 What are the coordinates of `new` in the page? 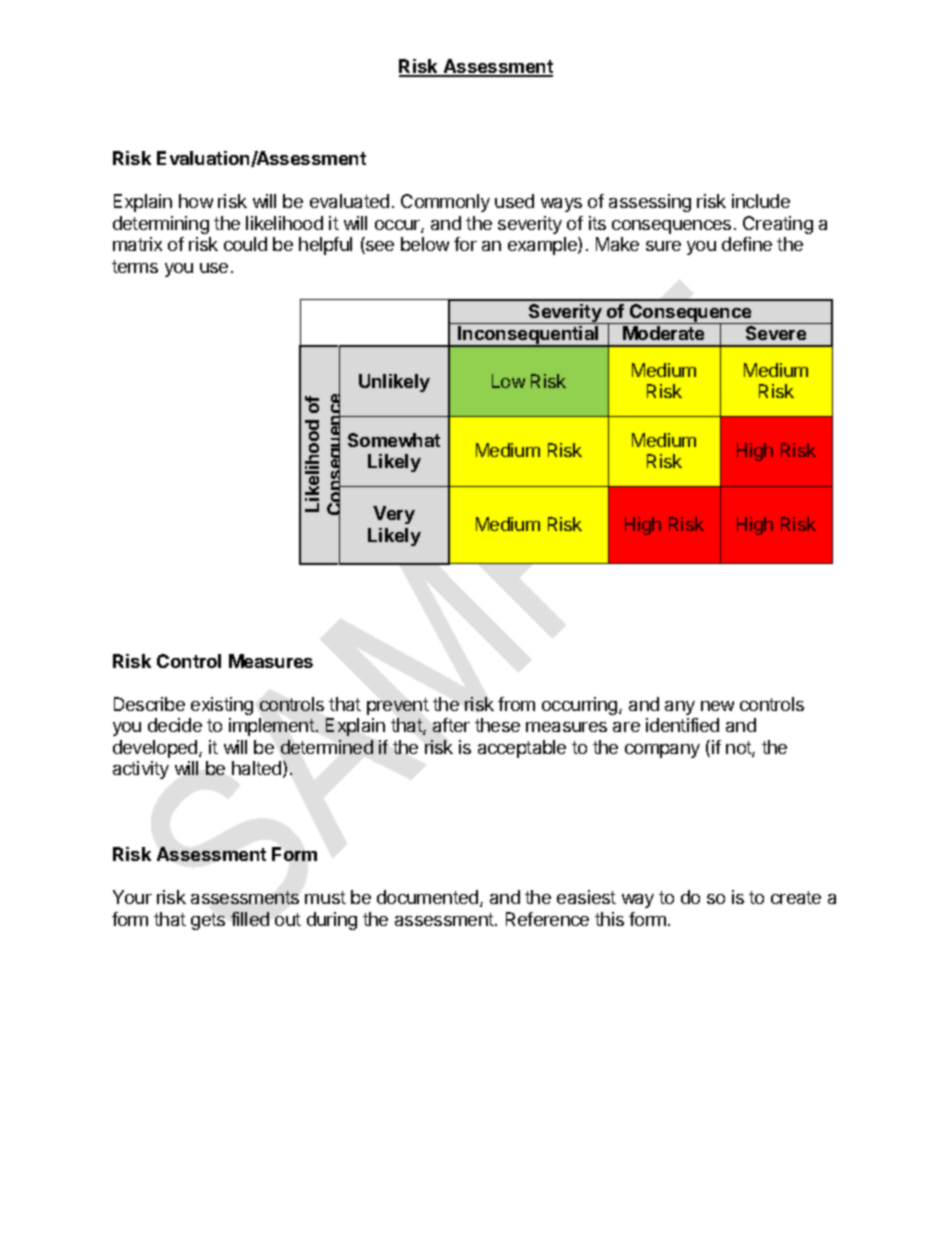 It's located at (717, 706).
